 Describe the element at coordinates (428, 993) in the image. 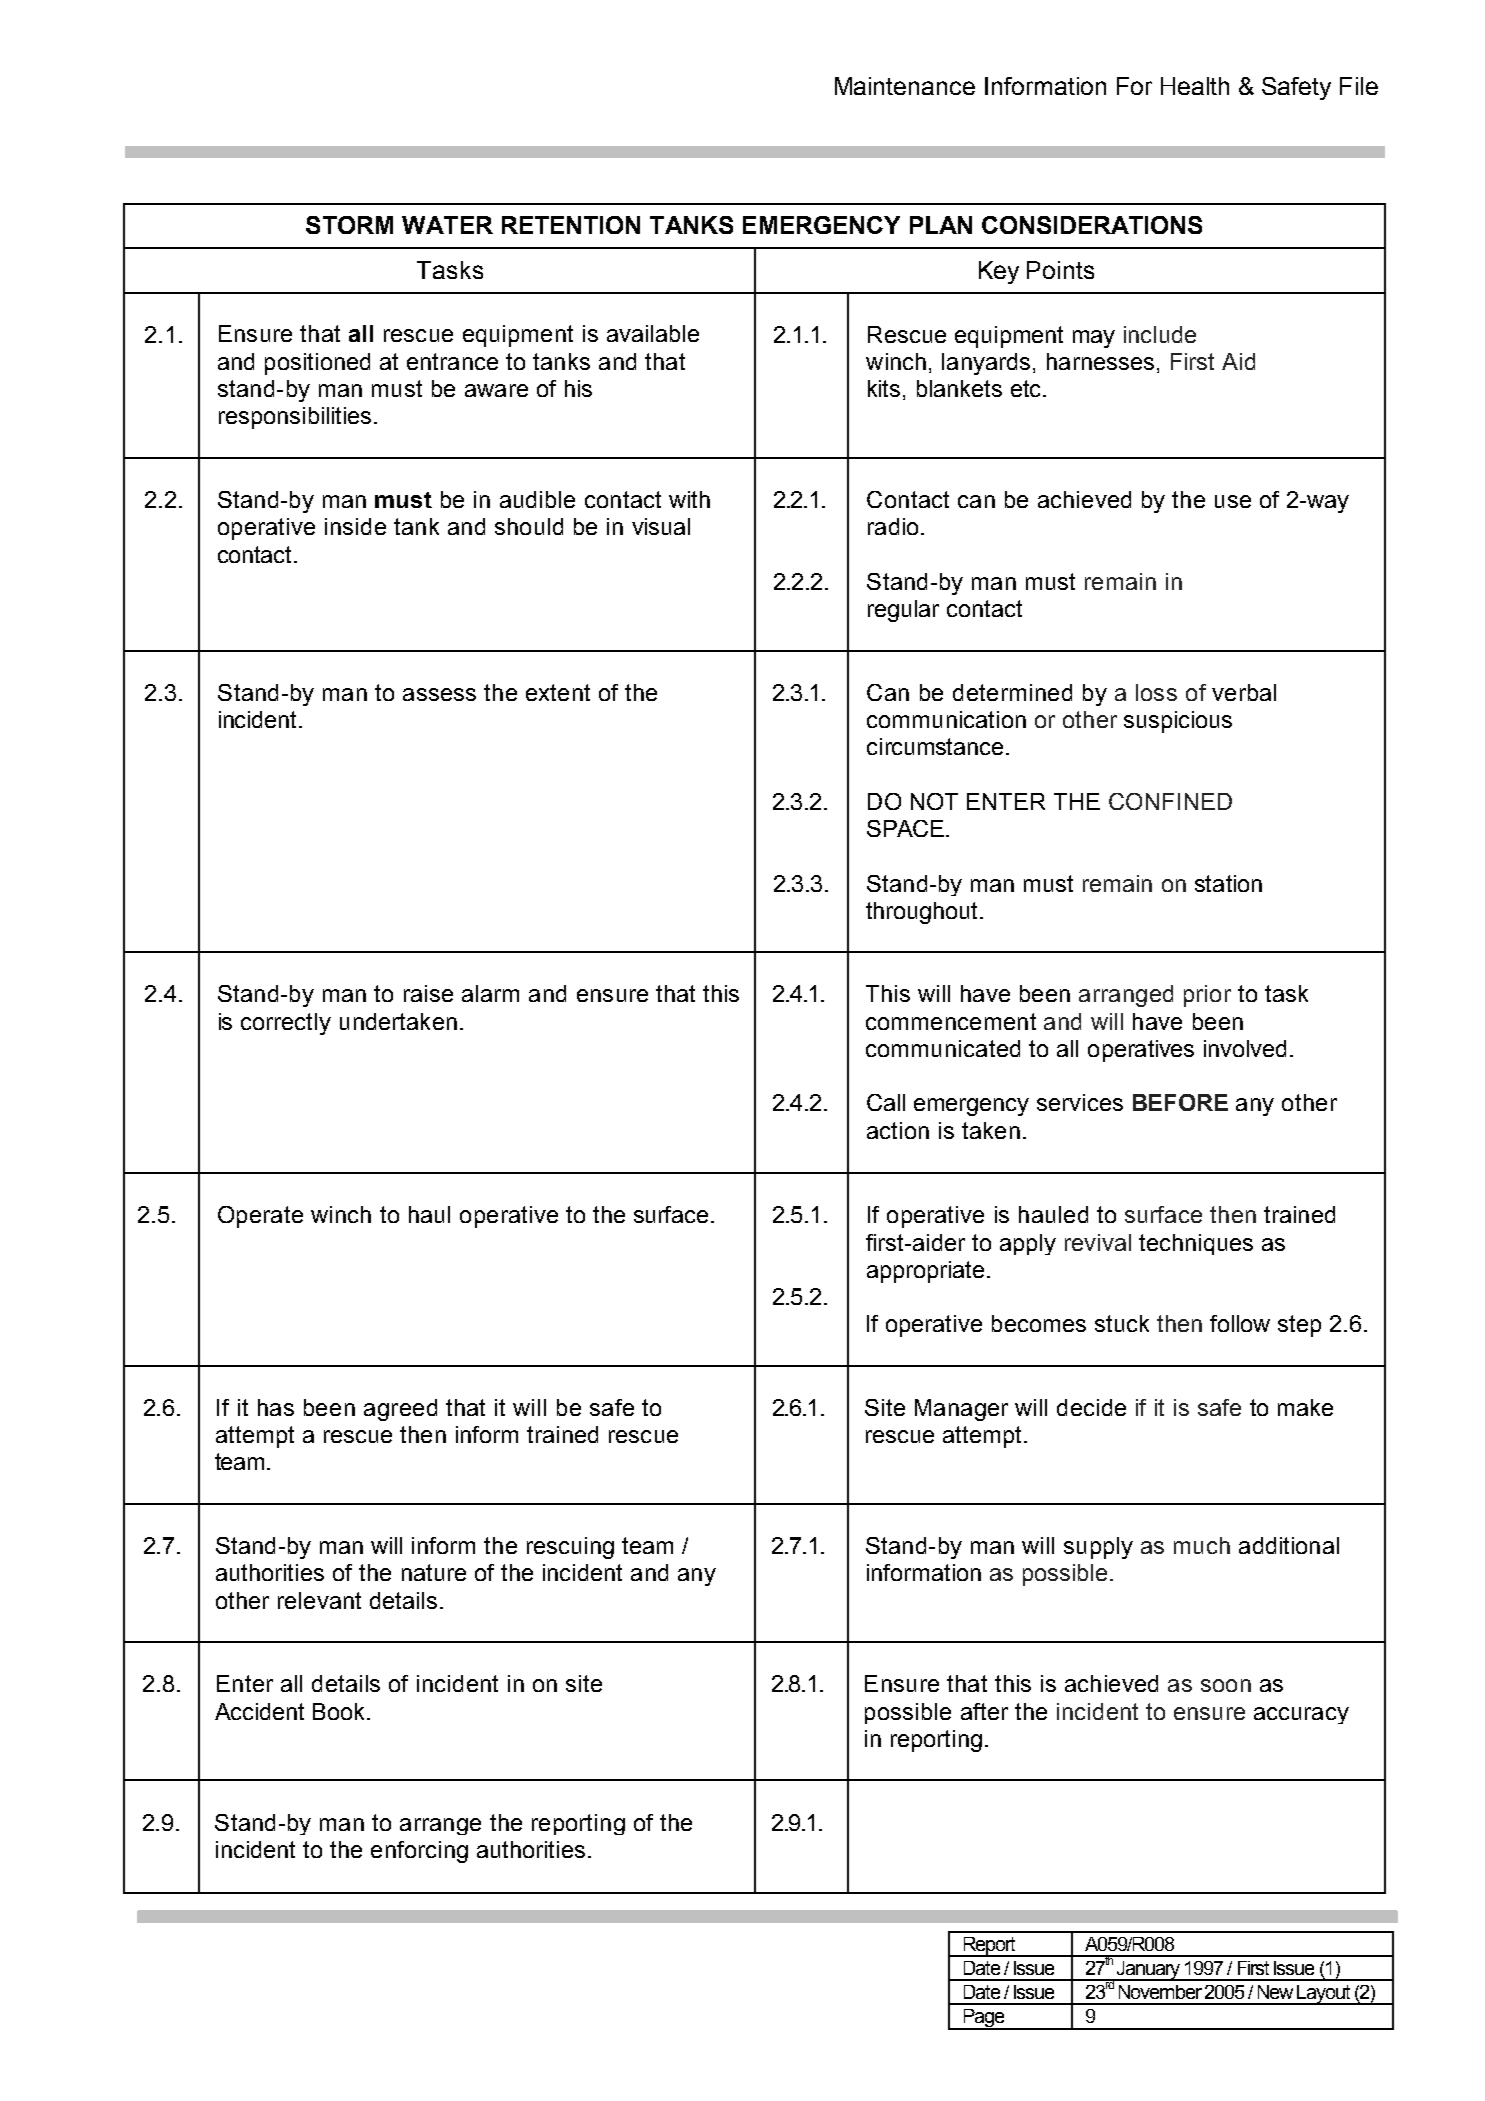

I see `raise` at that location.
